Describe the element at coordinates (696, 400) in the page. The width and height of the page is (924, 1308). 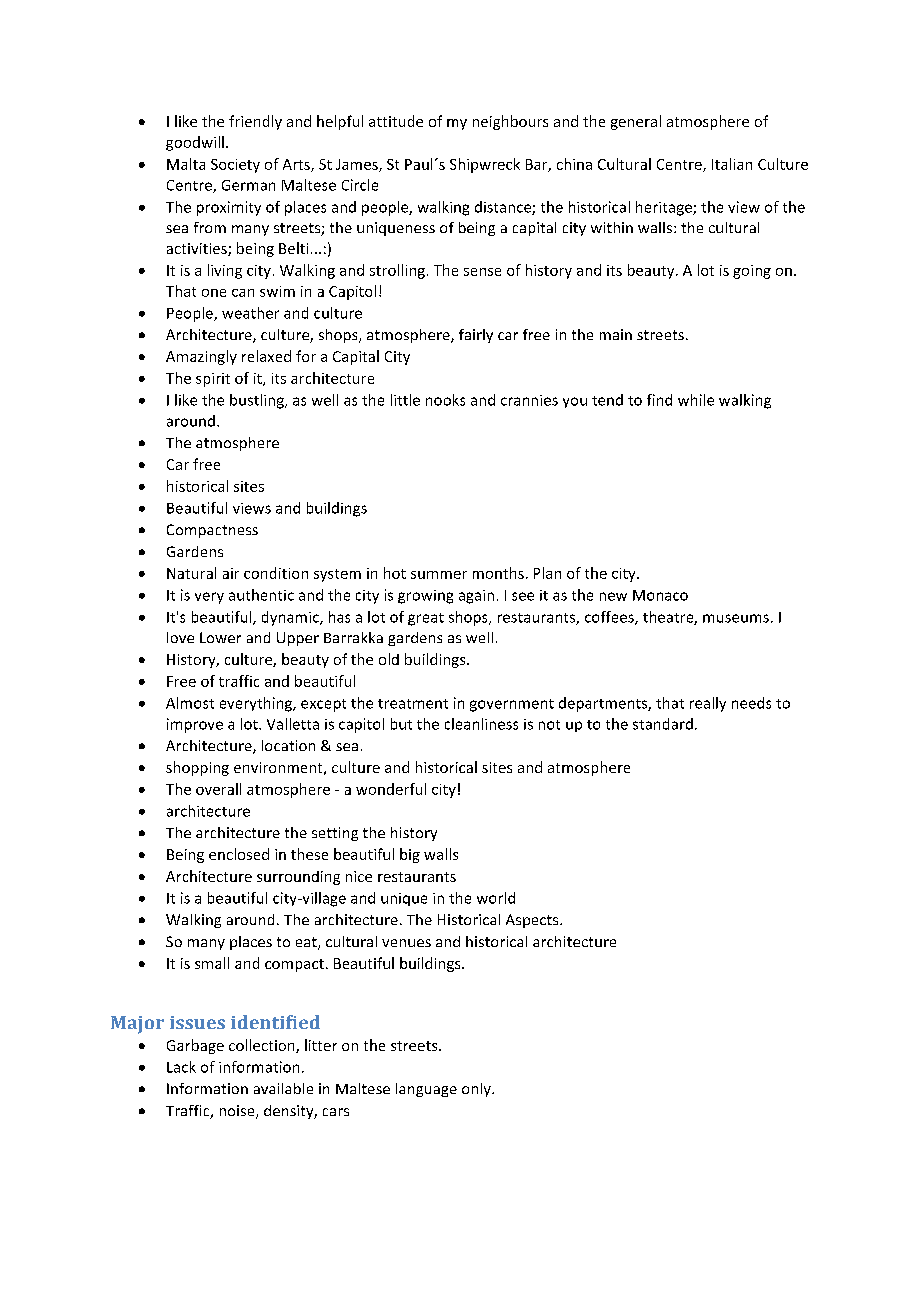
I see `while` at that location.
